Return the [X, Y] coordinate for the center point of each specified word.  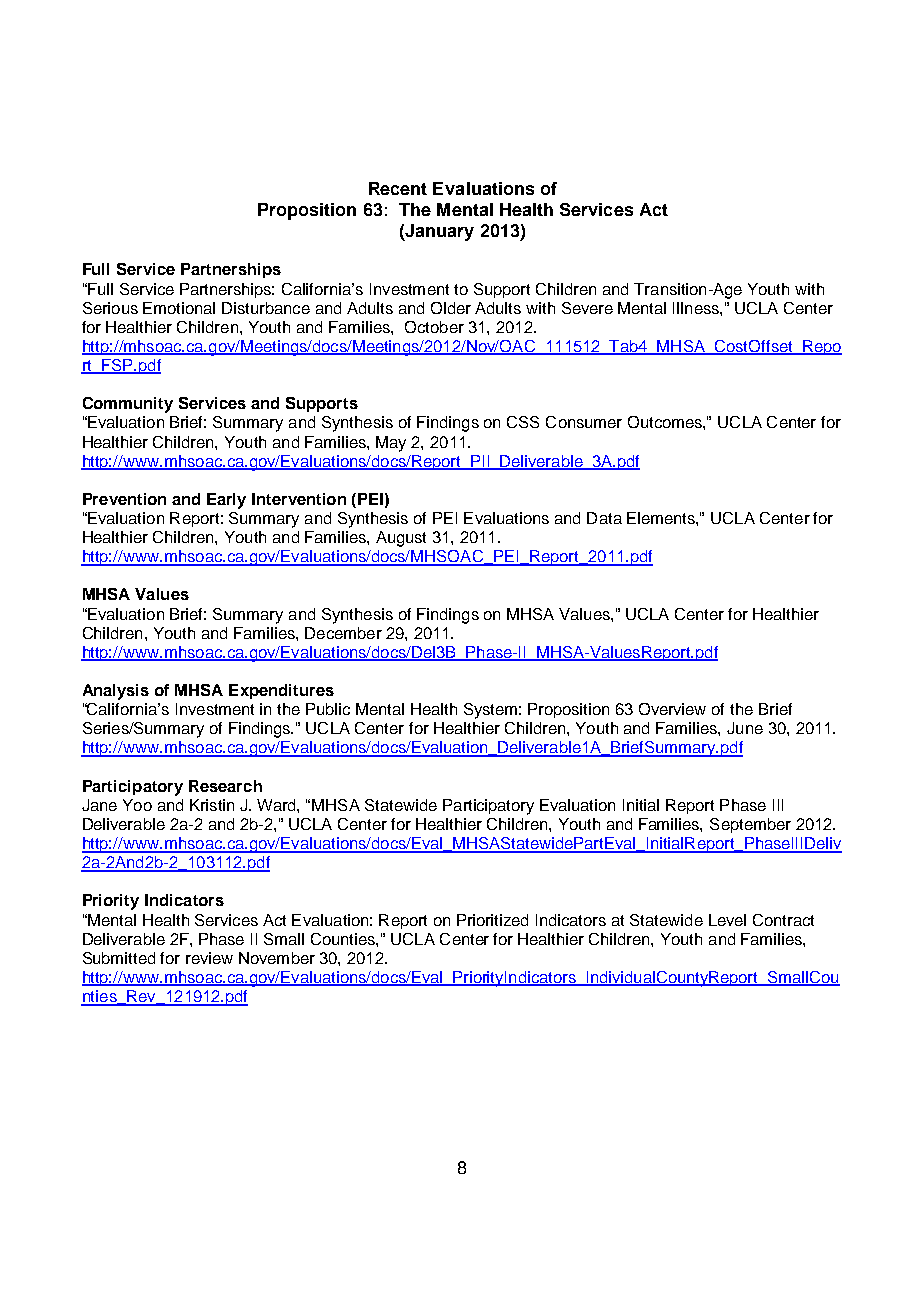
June [745, 728]
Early [226, 501]
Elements [662, 518]
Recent [398, 188]
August [401, 539]
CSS [523, 422]
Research [225, 786]
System [490, 711]
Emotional [179, 308]
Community [128, 405]
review [209, 958]
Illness [697, 308]
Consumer [584, 422]
